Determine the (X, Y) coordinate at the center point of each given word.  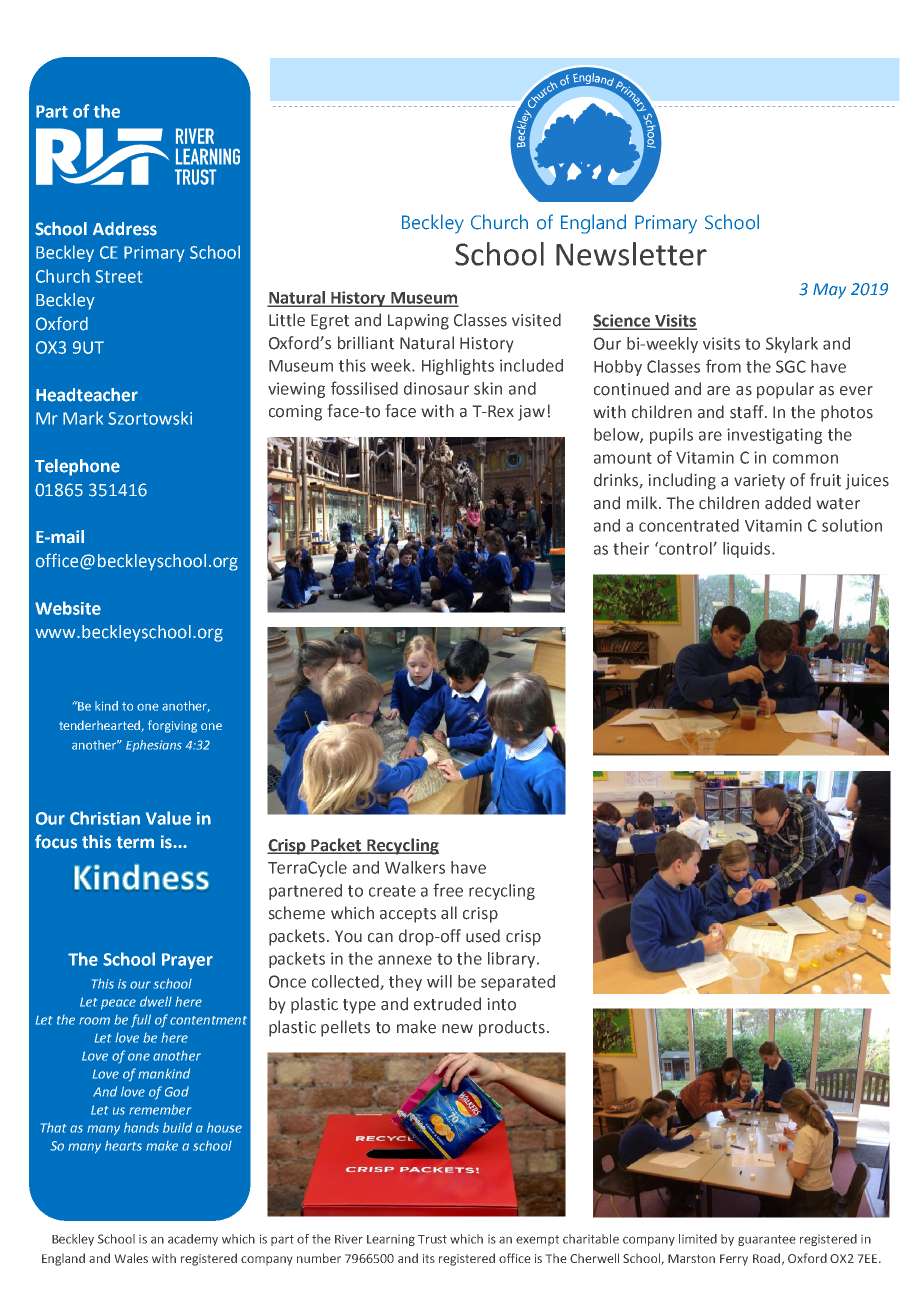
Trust (432, 1239)
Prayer (187, 961)
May (829, 291)
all (449, 912)
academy (193, 1240)
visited (536, 320)
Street (118, 276)
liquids (748, 550)
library (513, 960)
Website (68, 608)
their (631, 548)
